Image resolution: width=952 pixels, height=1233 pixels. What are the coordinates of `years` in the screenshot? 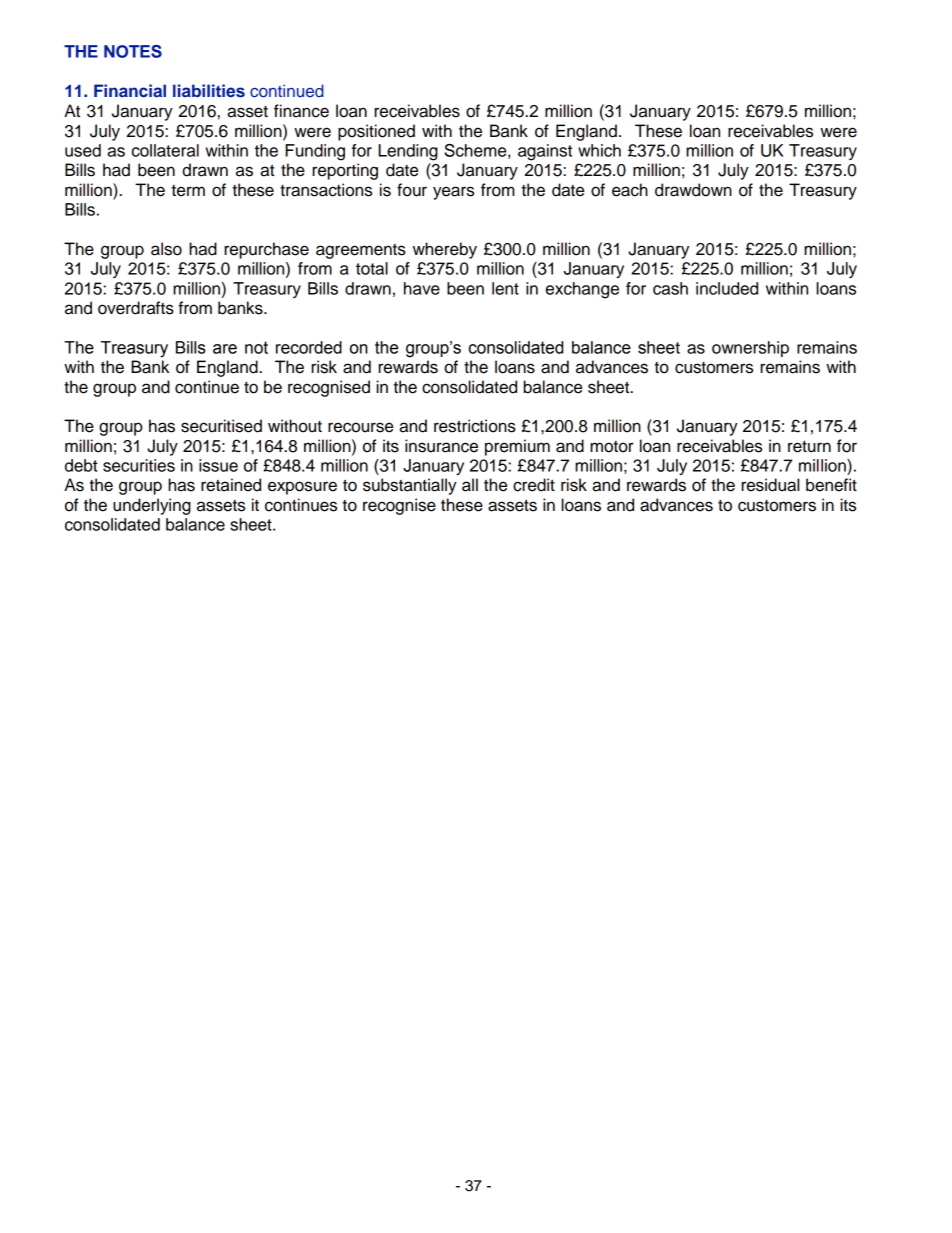 It's located at (453, 193).
